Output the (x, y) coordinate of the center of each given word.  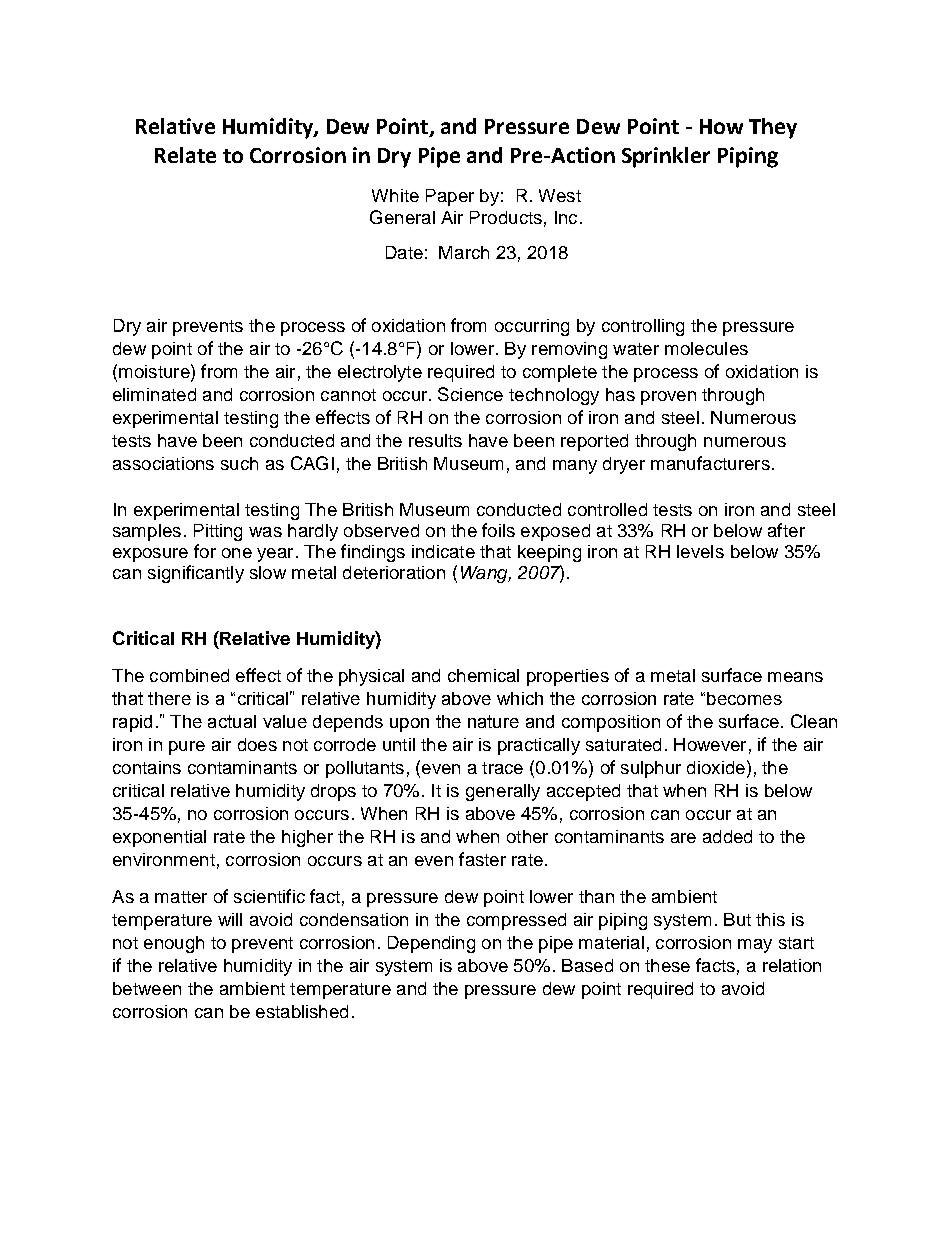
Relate (185, 155)
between (147, 988)
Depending (431, 944)
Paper (450, 197)
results (435, 440)
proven (668, 398)
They (773, 128)
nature (493, 721)
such (239, 463)
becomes (744, 698)
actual (232, 721)
